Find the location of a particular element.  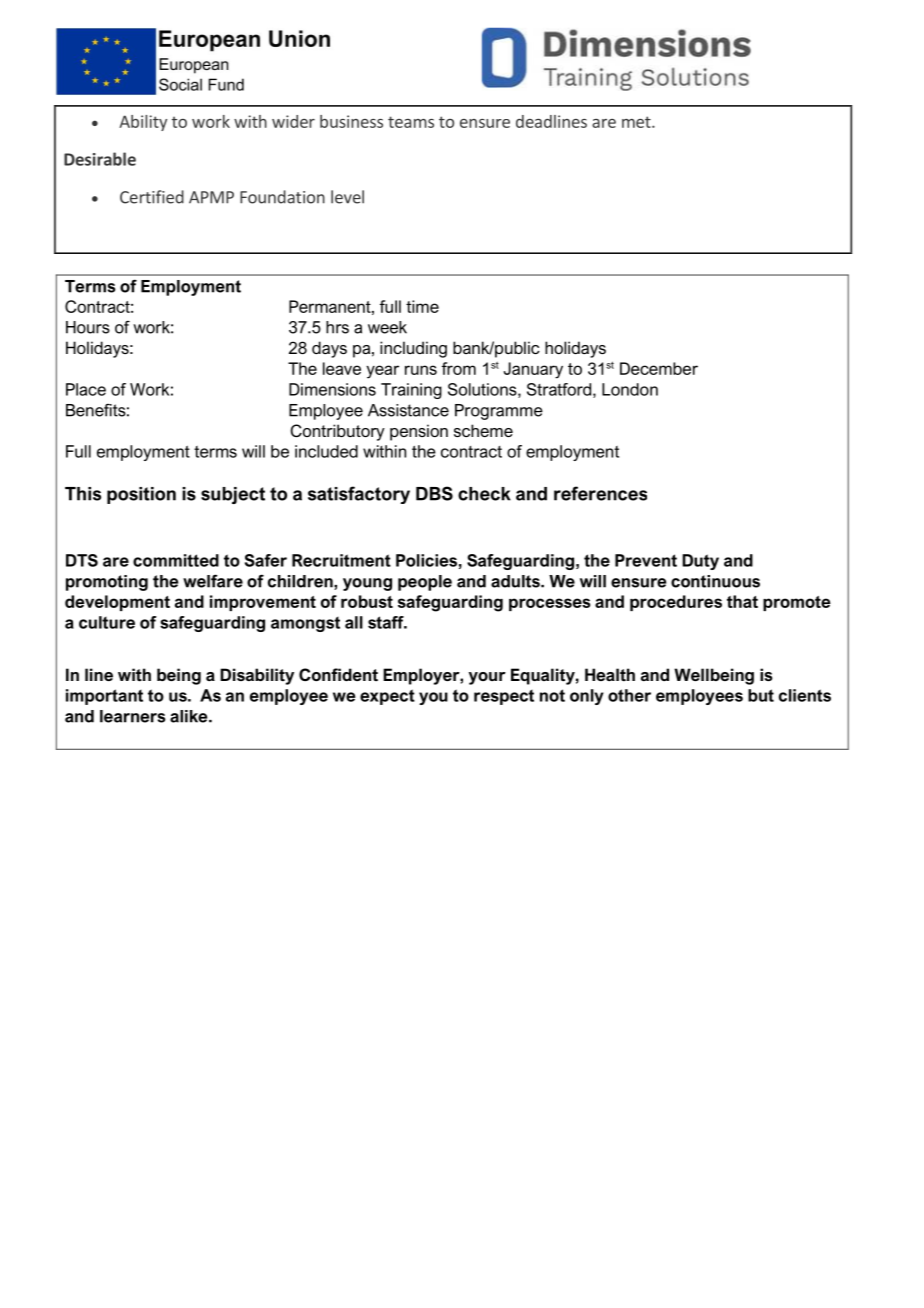

expect is located at coordinates (387, 697).
